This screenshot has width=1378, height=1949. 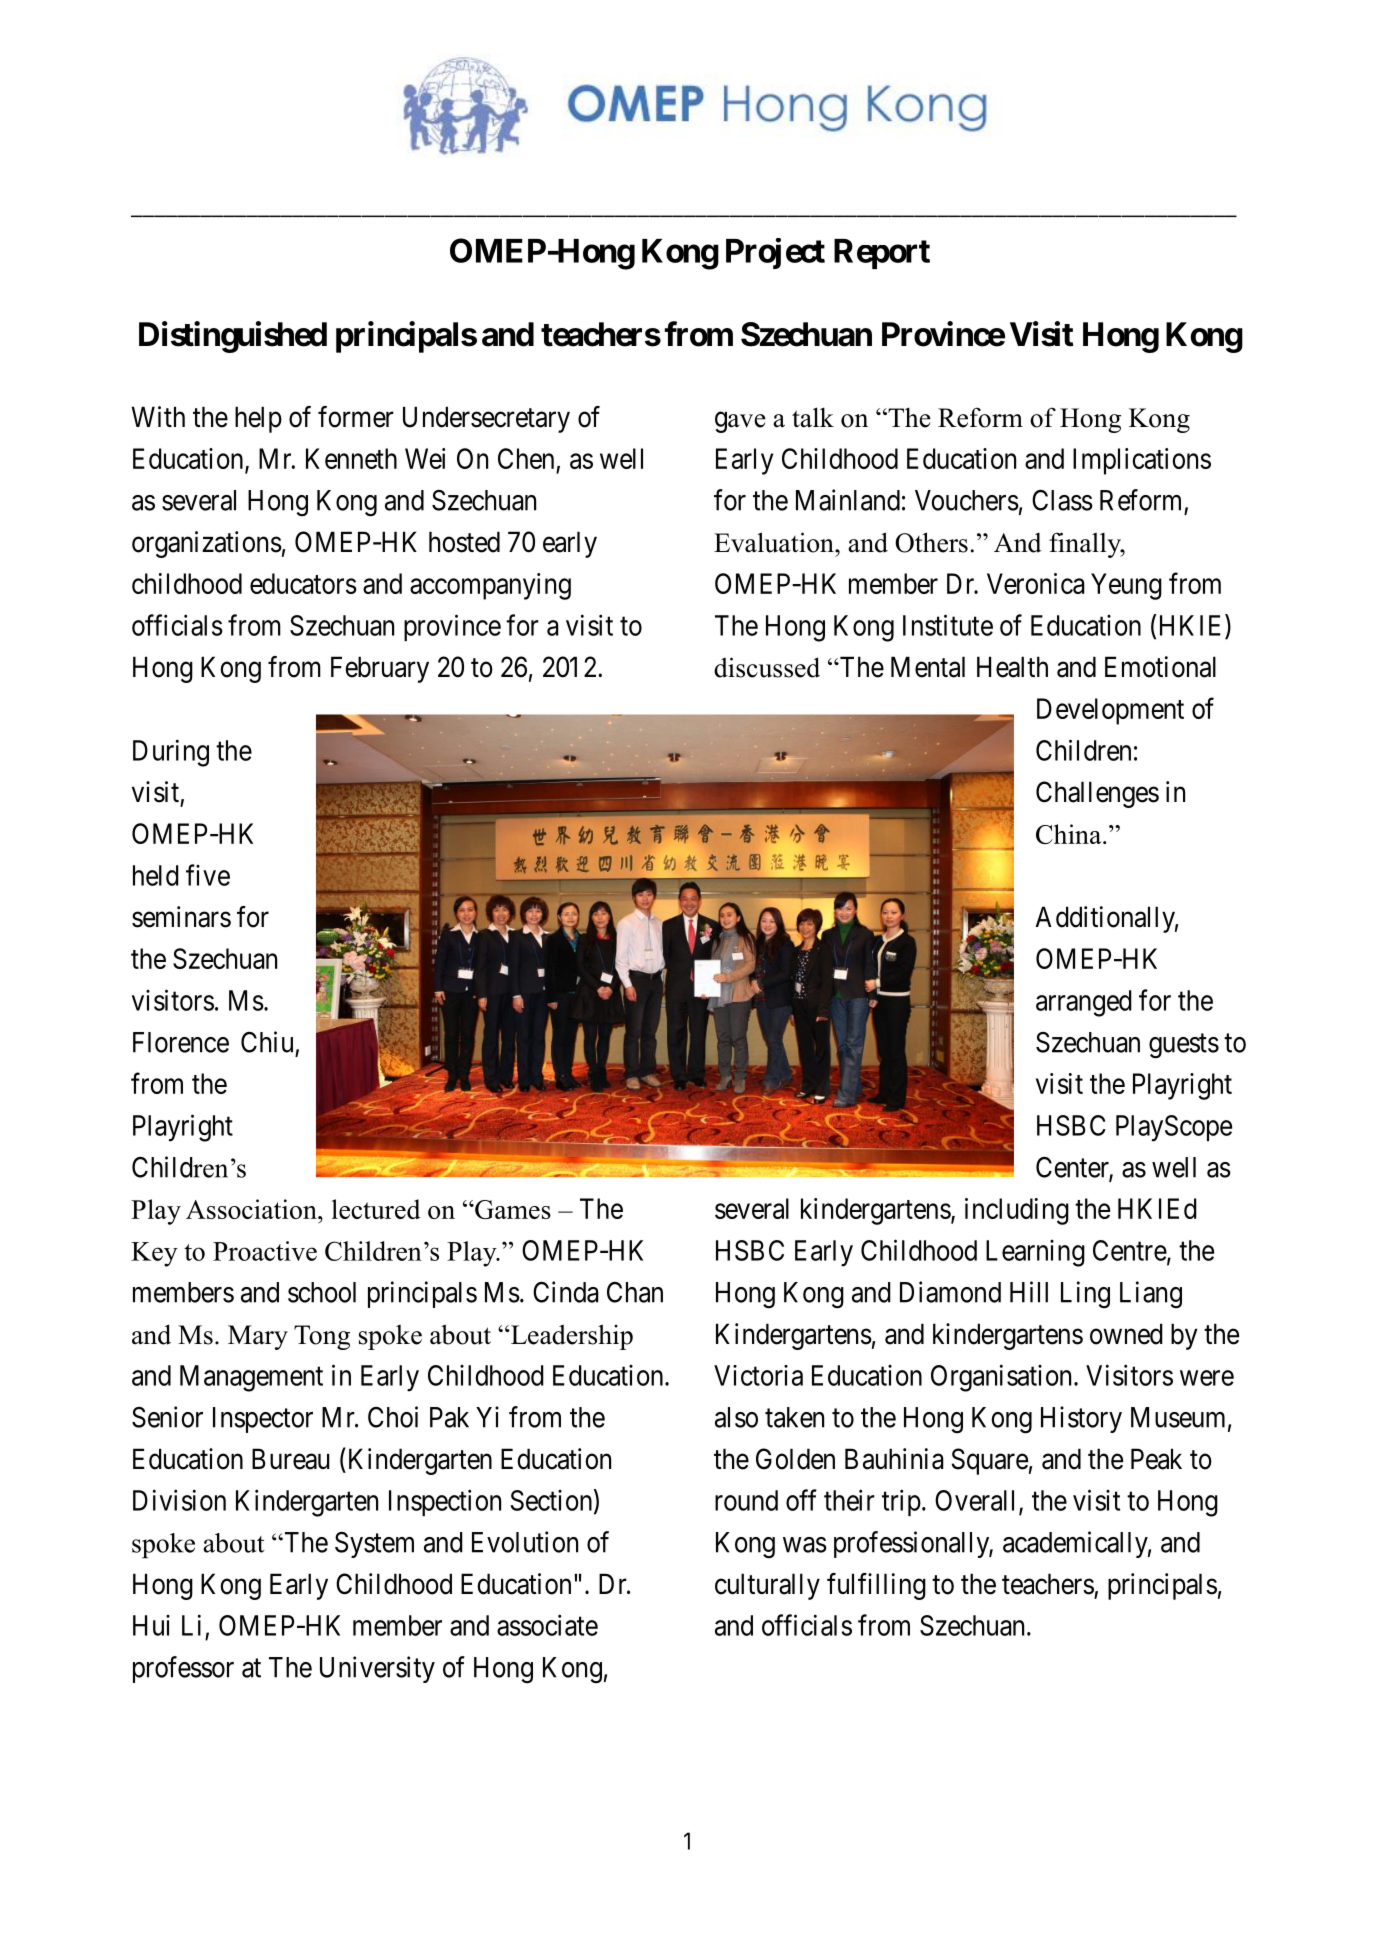 What do you see at coordinates (882, 254) in the screenshot?
I see `Report` at bounding box center [882, 254].
